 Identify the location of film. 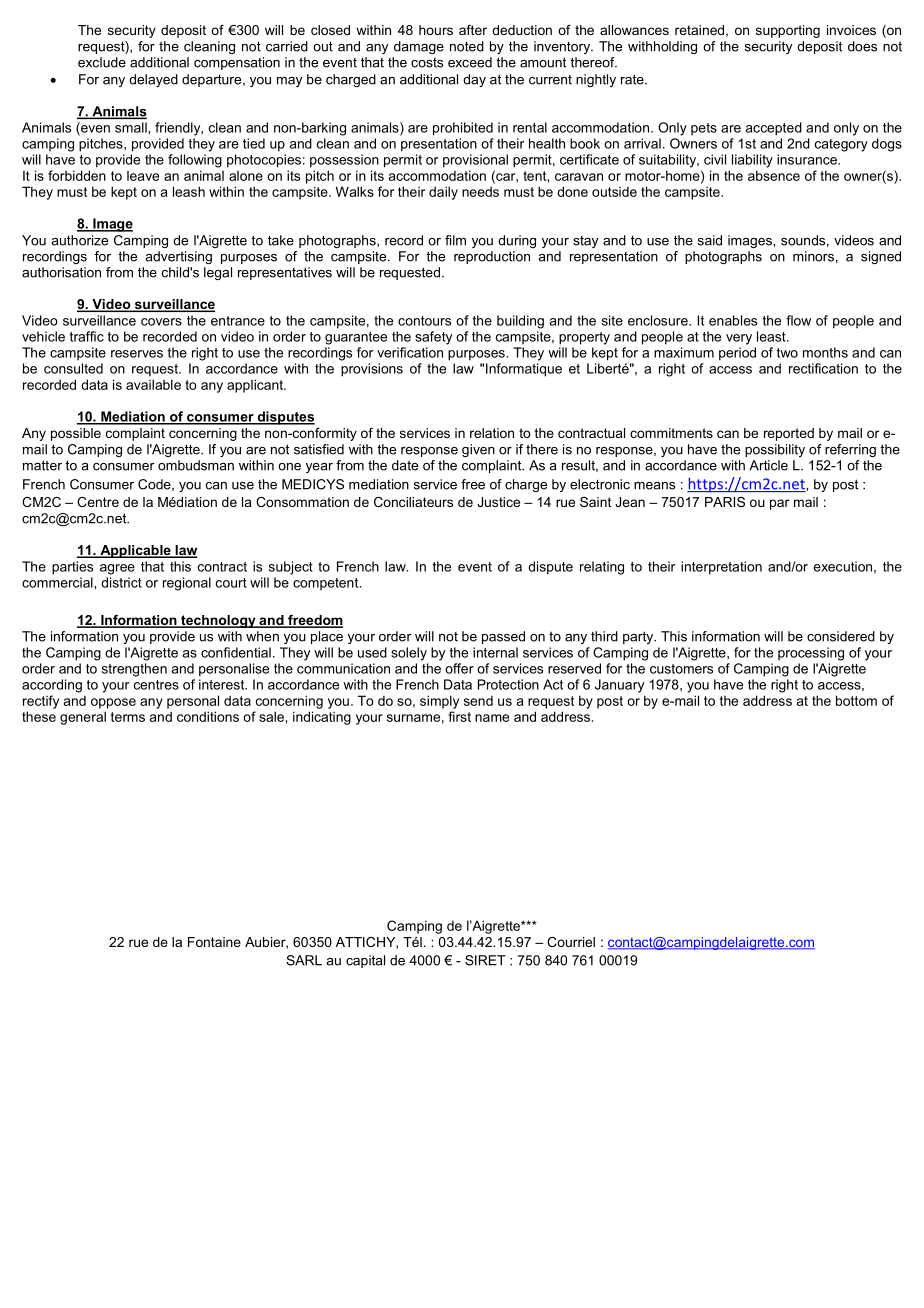
(455, 240).
